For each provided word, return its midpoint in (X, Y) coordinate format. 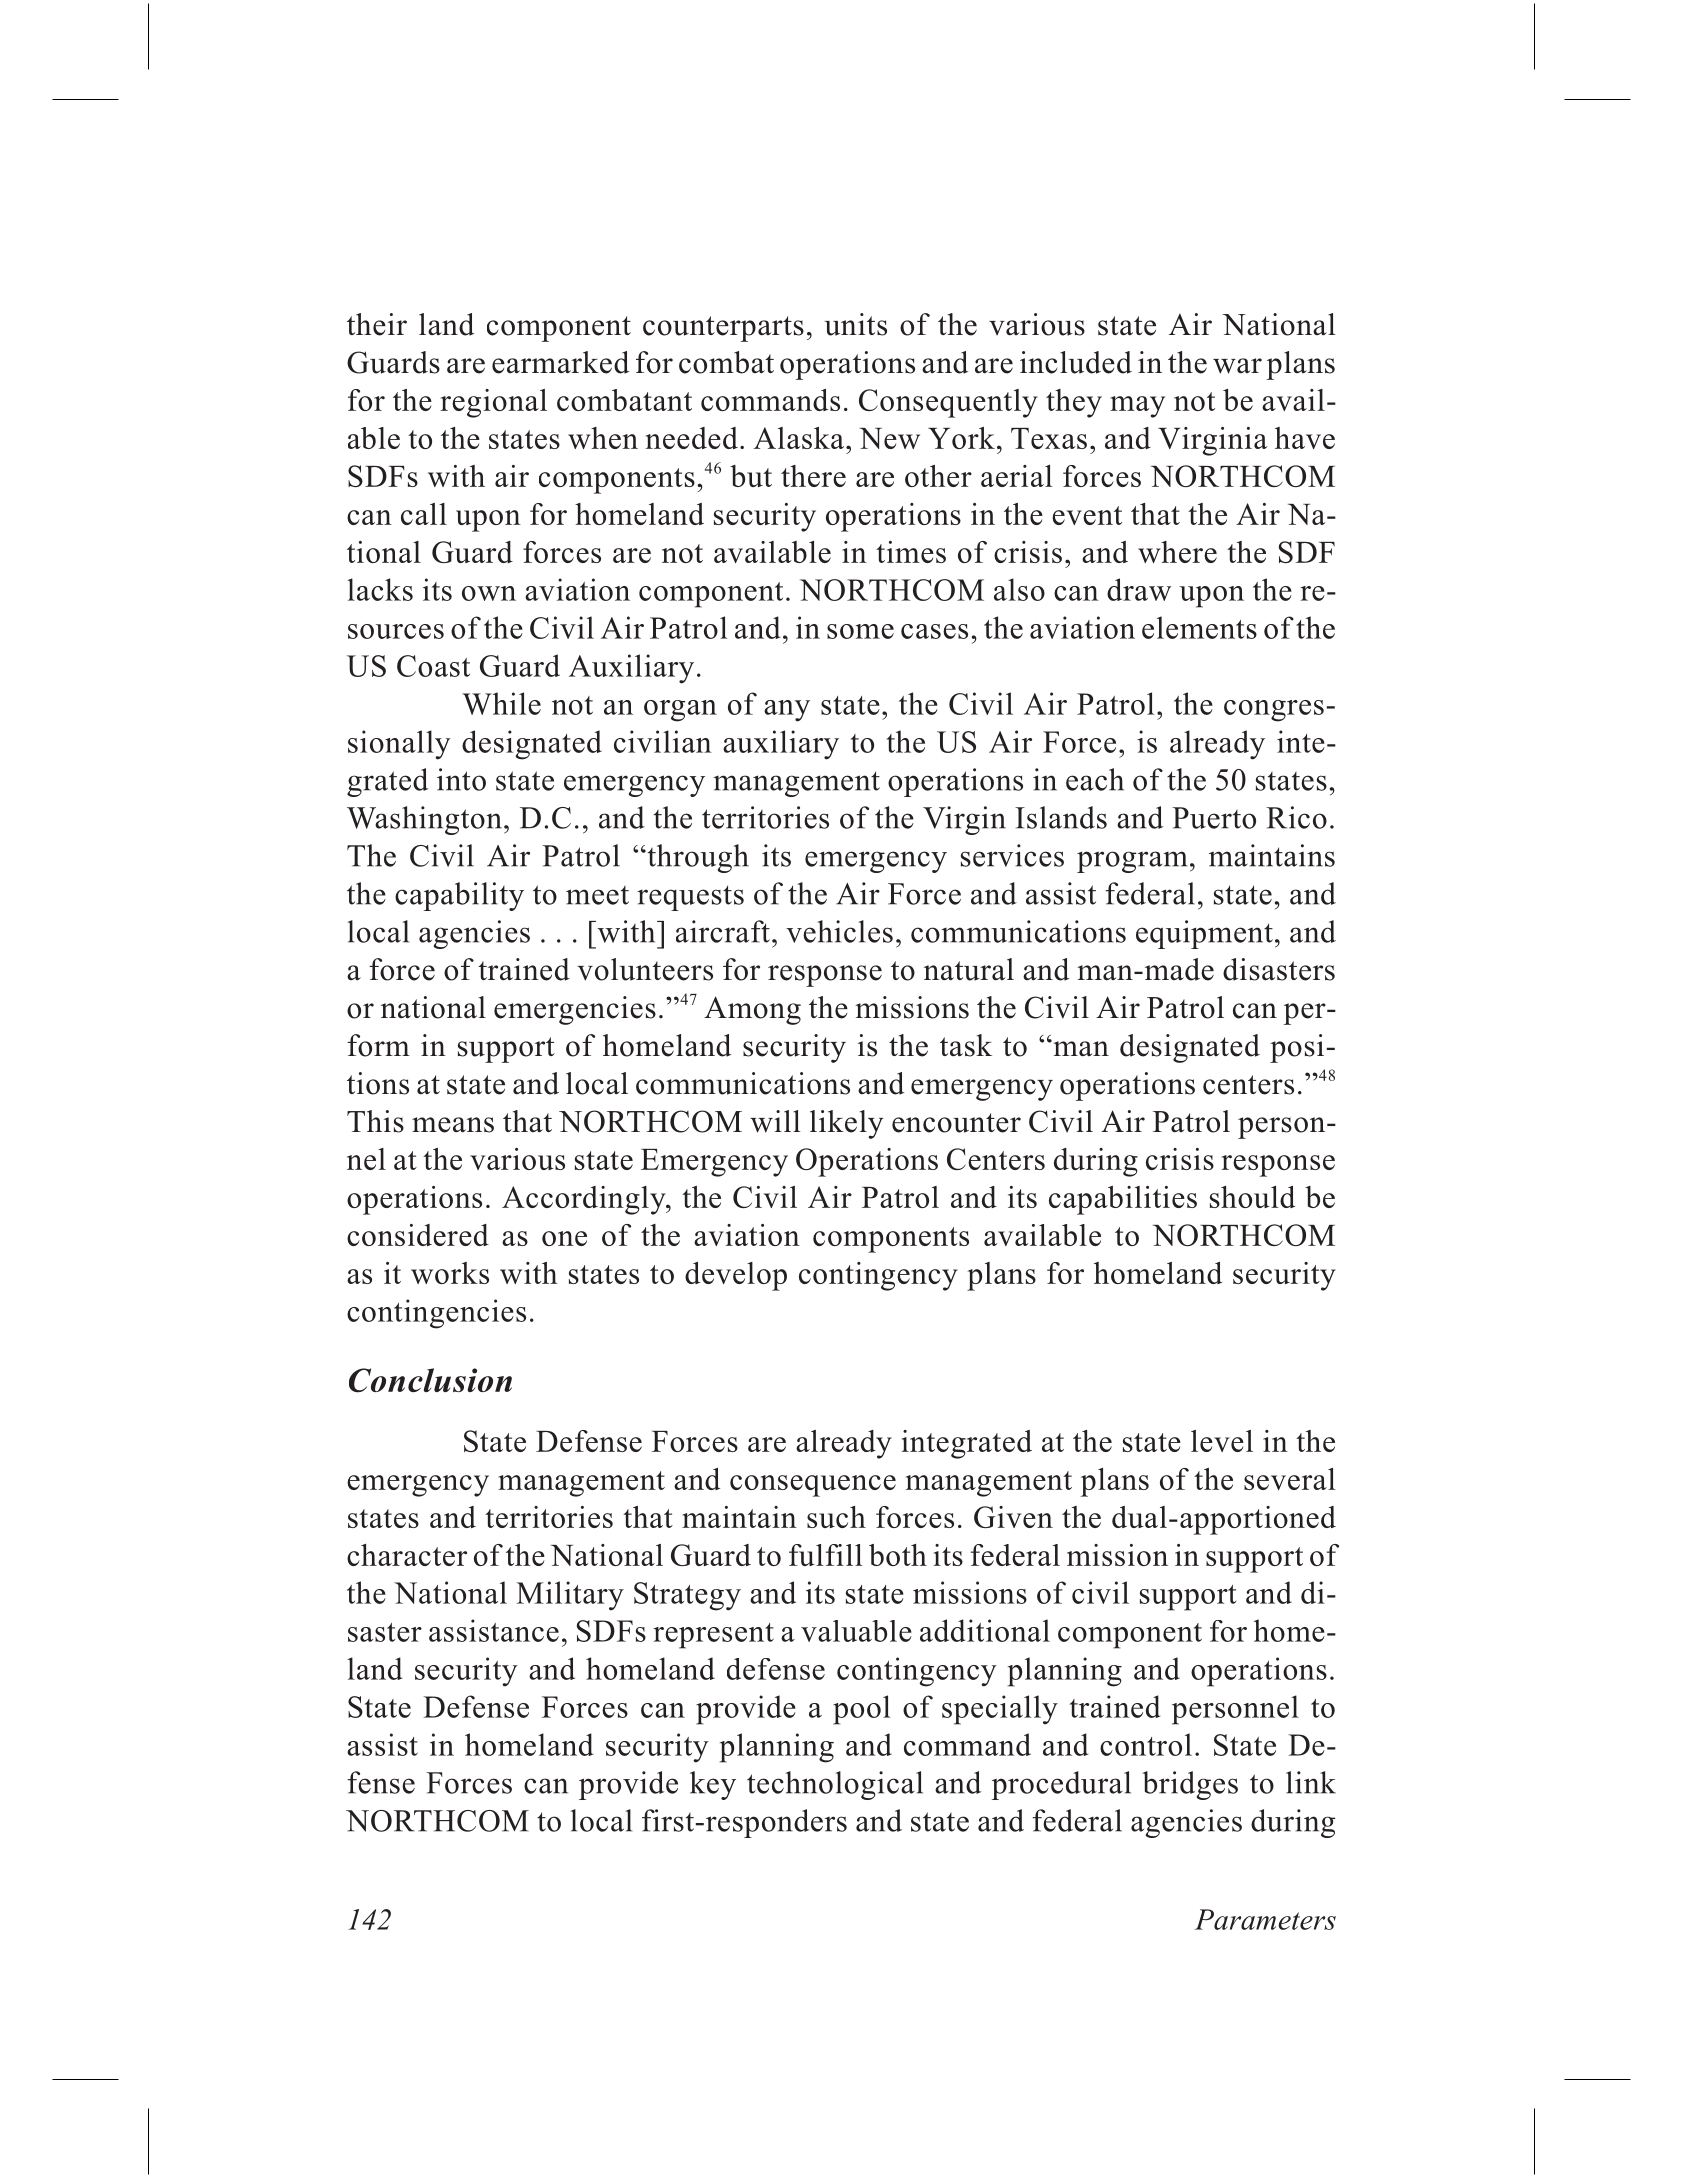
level (1222, 1441)
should (1252, 1197)
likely (846, 1124)
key (713, 1785)
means (453, 1125)
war (1237, 366)
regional (493, 403)
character (407, 1555)
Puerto (1214, 818)
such (836, 1517)
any (787, 711)
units (856, 324)
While (501, 703)
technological (835, 1785)
